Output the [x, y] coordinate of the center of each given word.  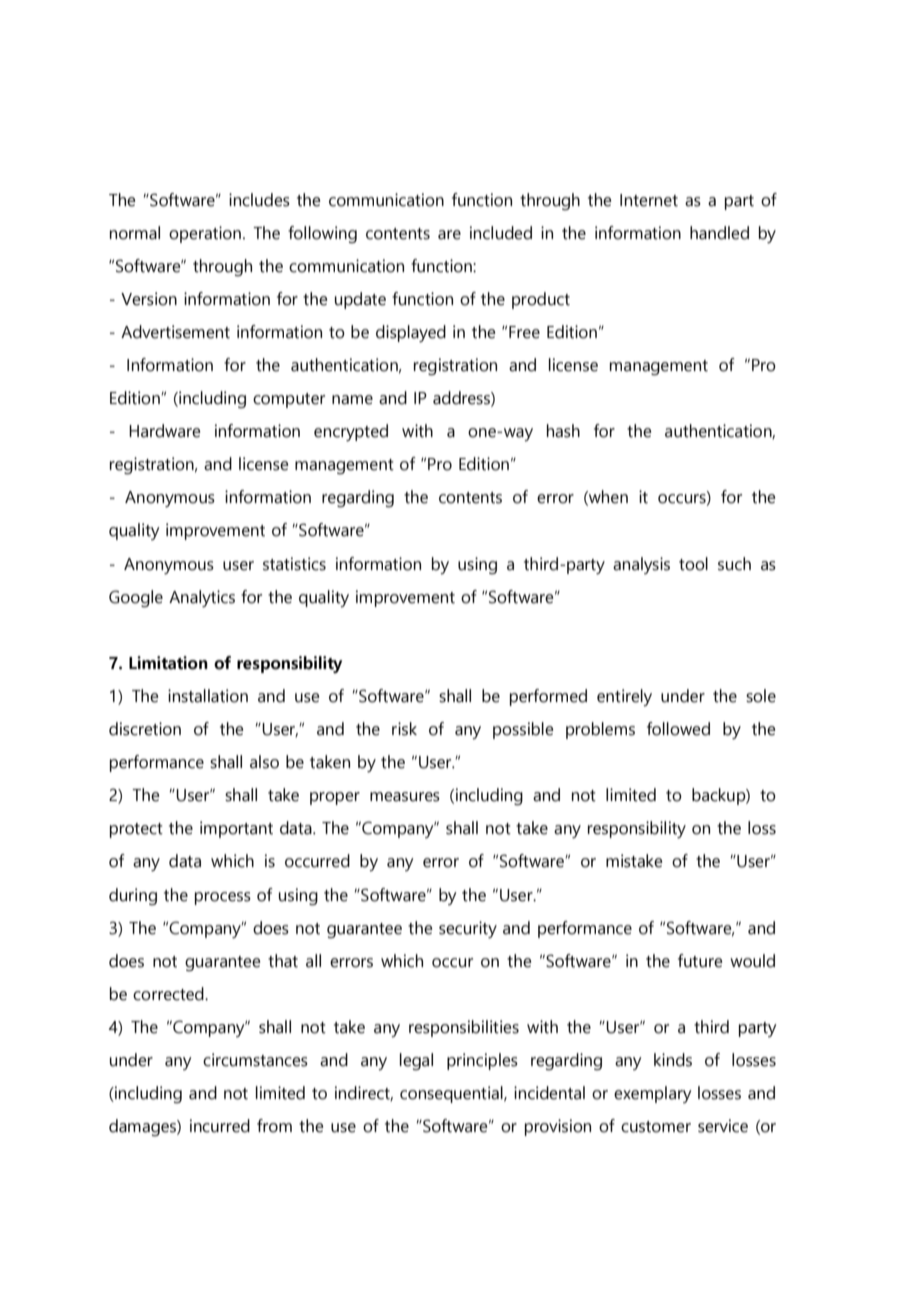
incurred [220, 1126]
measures [405, 797]
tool [693, 564]
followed [678, 729]
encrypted [351, 432]
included [501, 233]
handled [719, 233]
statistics [294, 564]
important [236, 829]
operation [205, 234]
